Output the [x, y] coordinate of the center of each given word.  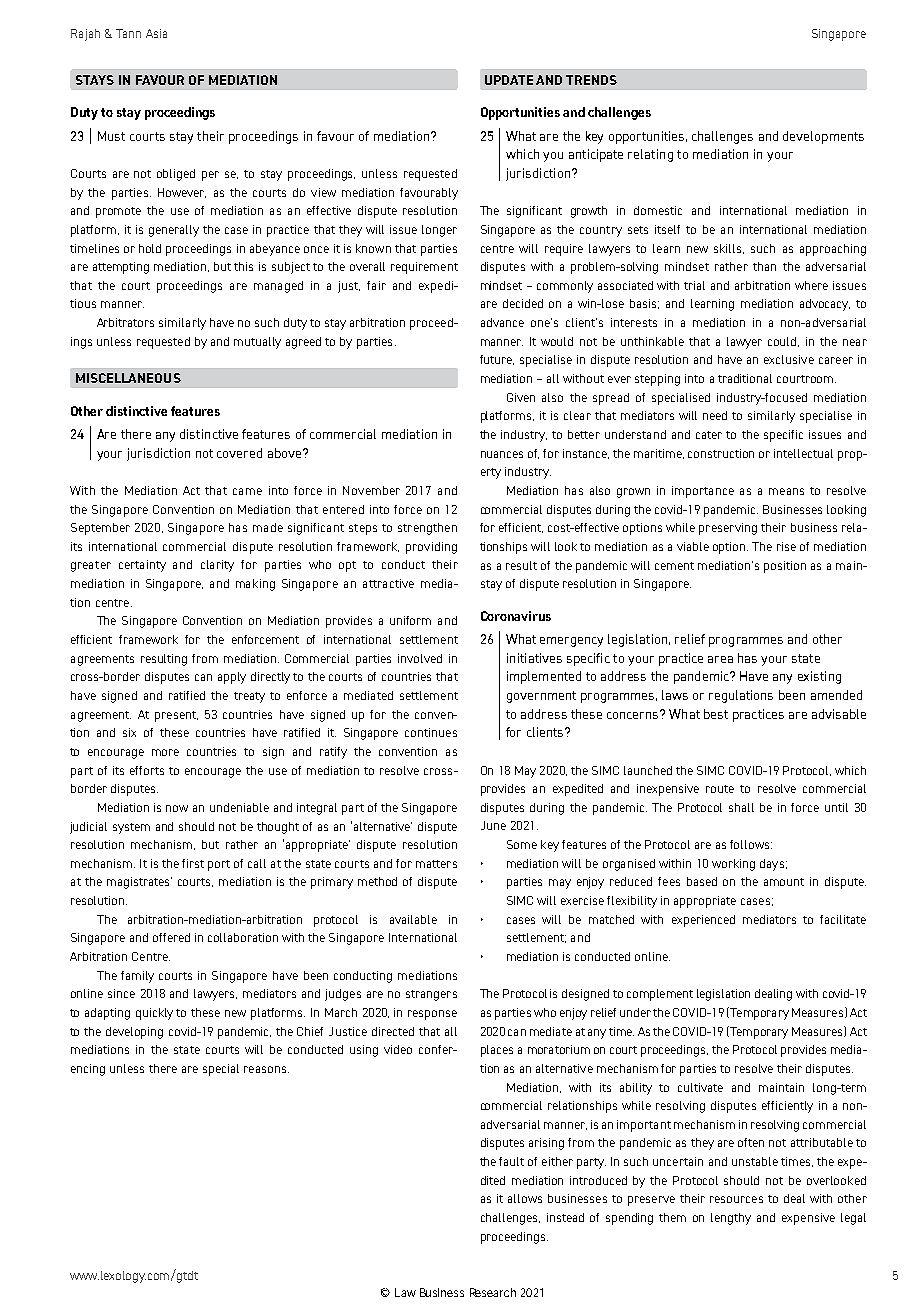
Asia [156, 33]
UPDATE [509, 80]
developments [823, 137]
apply [232, 678]
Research [493, 1292]
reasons [266, 1069]
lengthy [731, 1219]
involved [420, 658]
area [720, 659]
